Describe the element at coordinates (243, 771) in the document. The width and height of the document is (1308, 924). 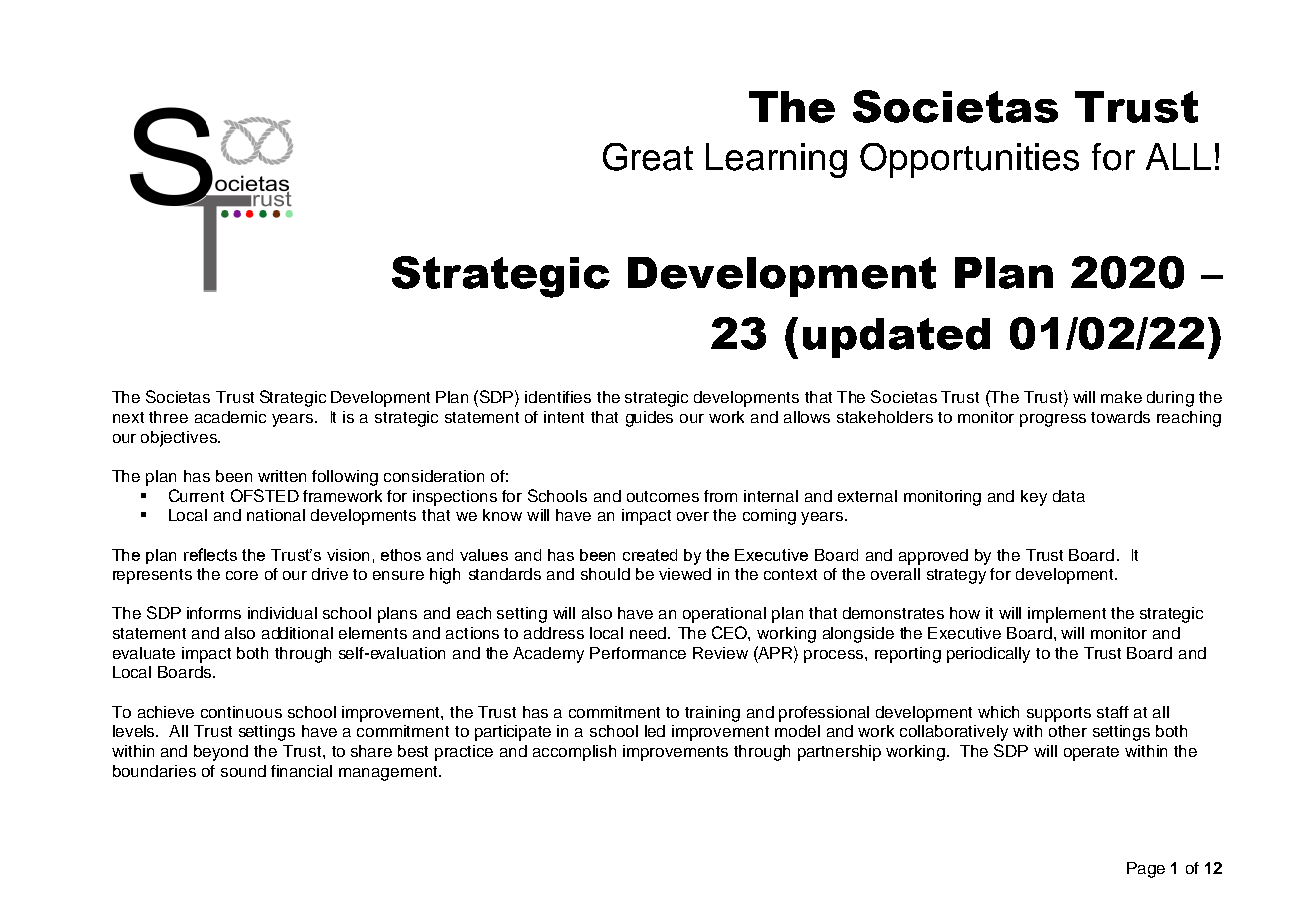
I see `sound` at that location.
